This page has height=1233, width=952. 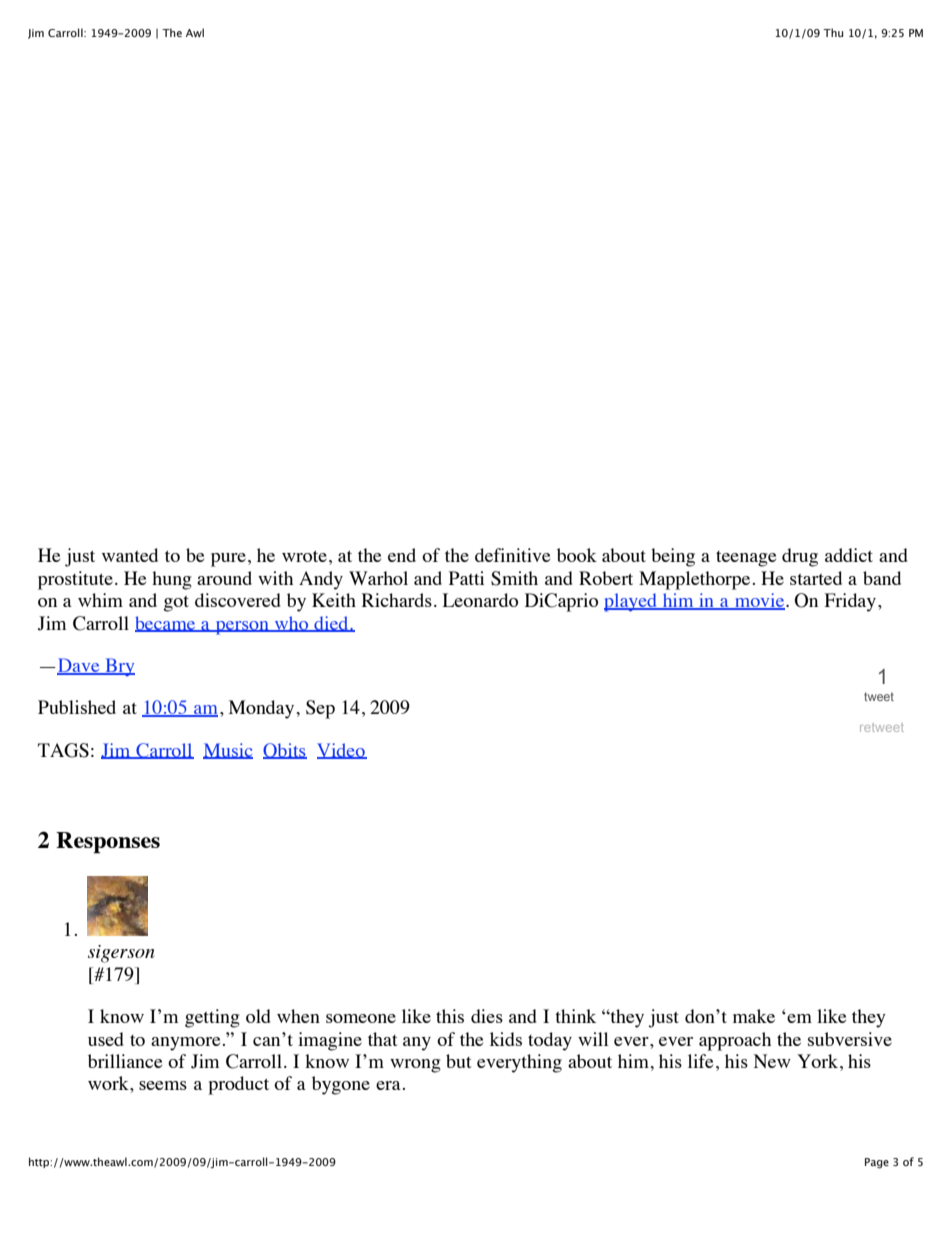 What do you see at coordinates (849, 555) in the page?
I see `addict` at bounding box center [849, 555].
